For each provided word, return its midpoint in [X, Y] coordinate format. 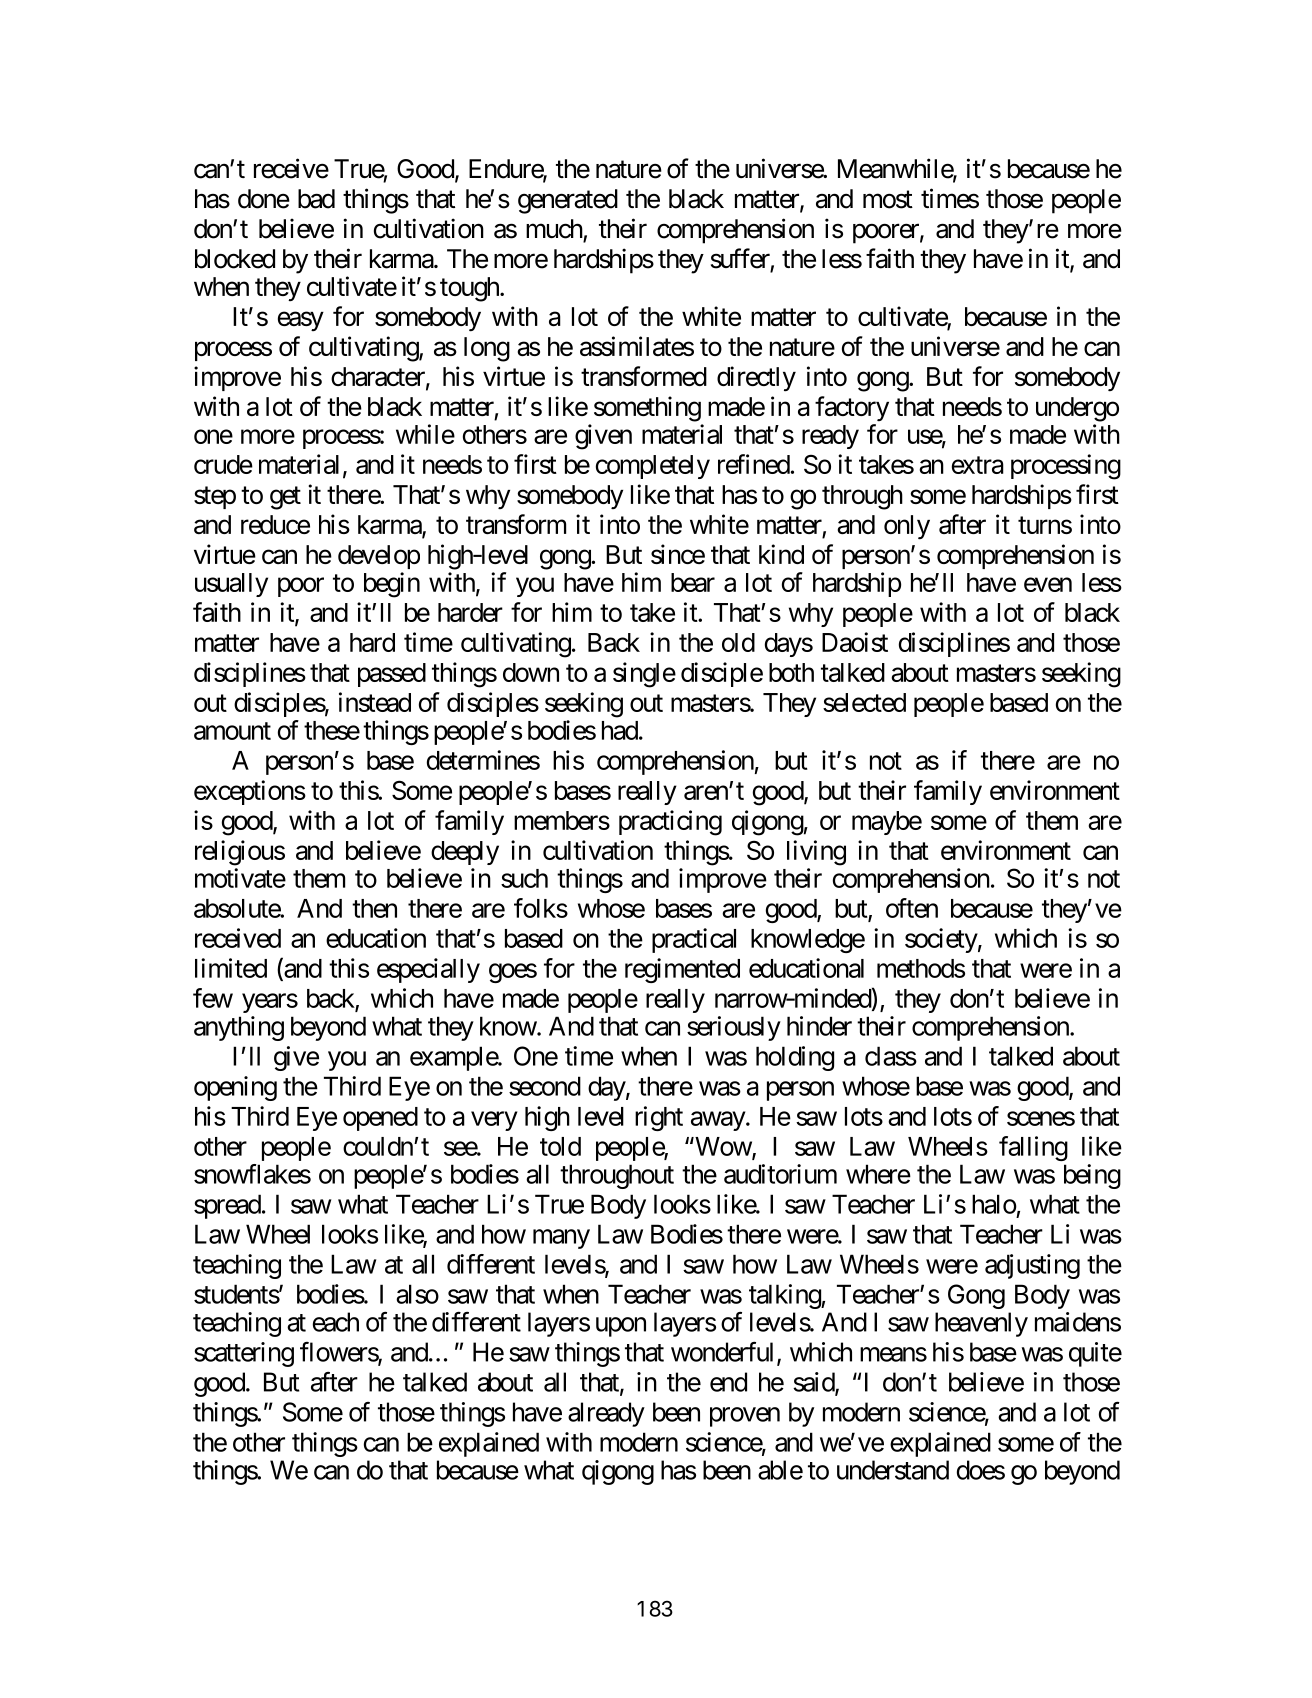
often [912, 908]
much [555, 230]
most [888, 200]
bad [316, 199]
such [524, 878]
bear [693, 582]
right [659, 1118]
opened [380, 1119]
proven [745, 1417]
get [285, 498]
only [907, 527]
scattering [244, 1354]
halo [994, 1204]
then [374, 908]
